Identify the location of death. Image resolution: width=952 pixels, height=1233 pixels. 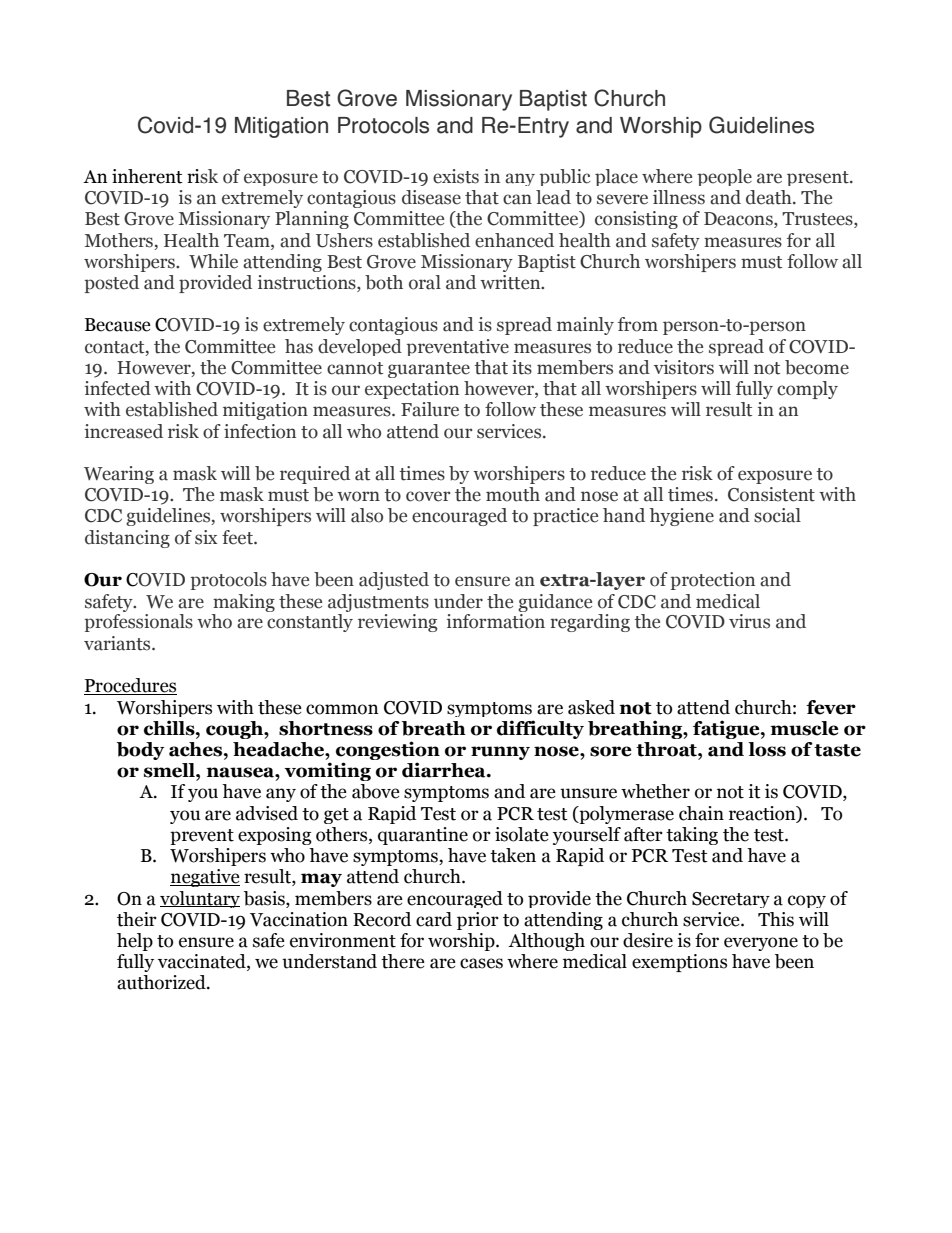
(770, 197).
